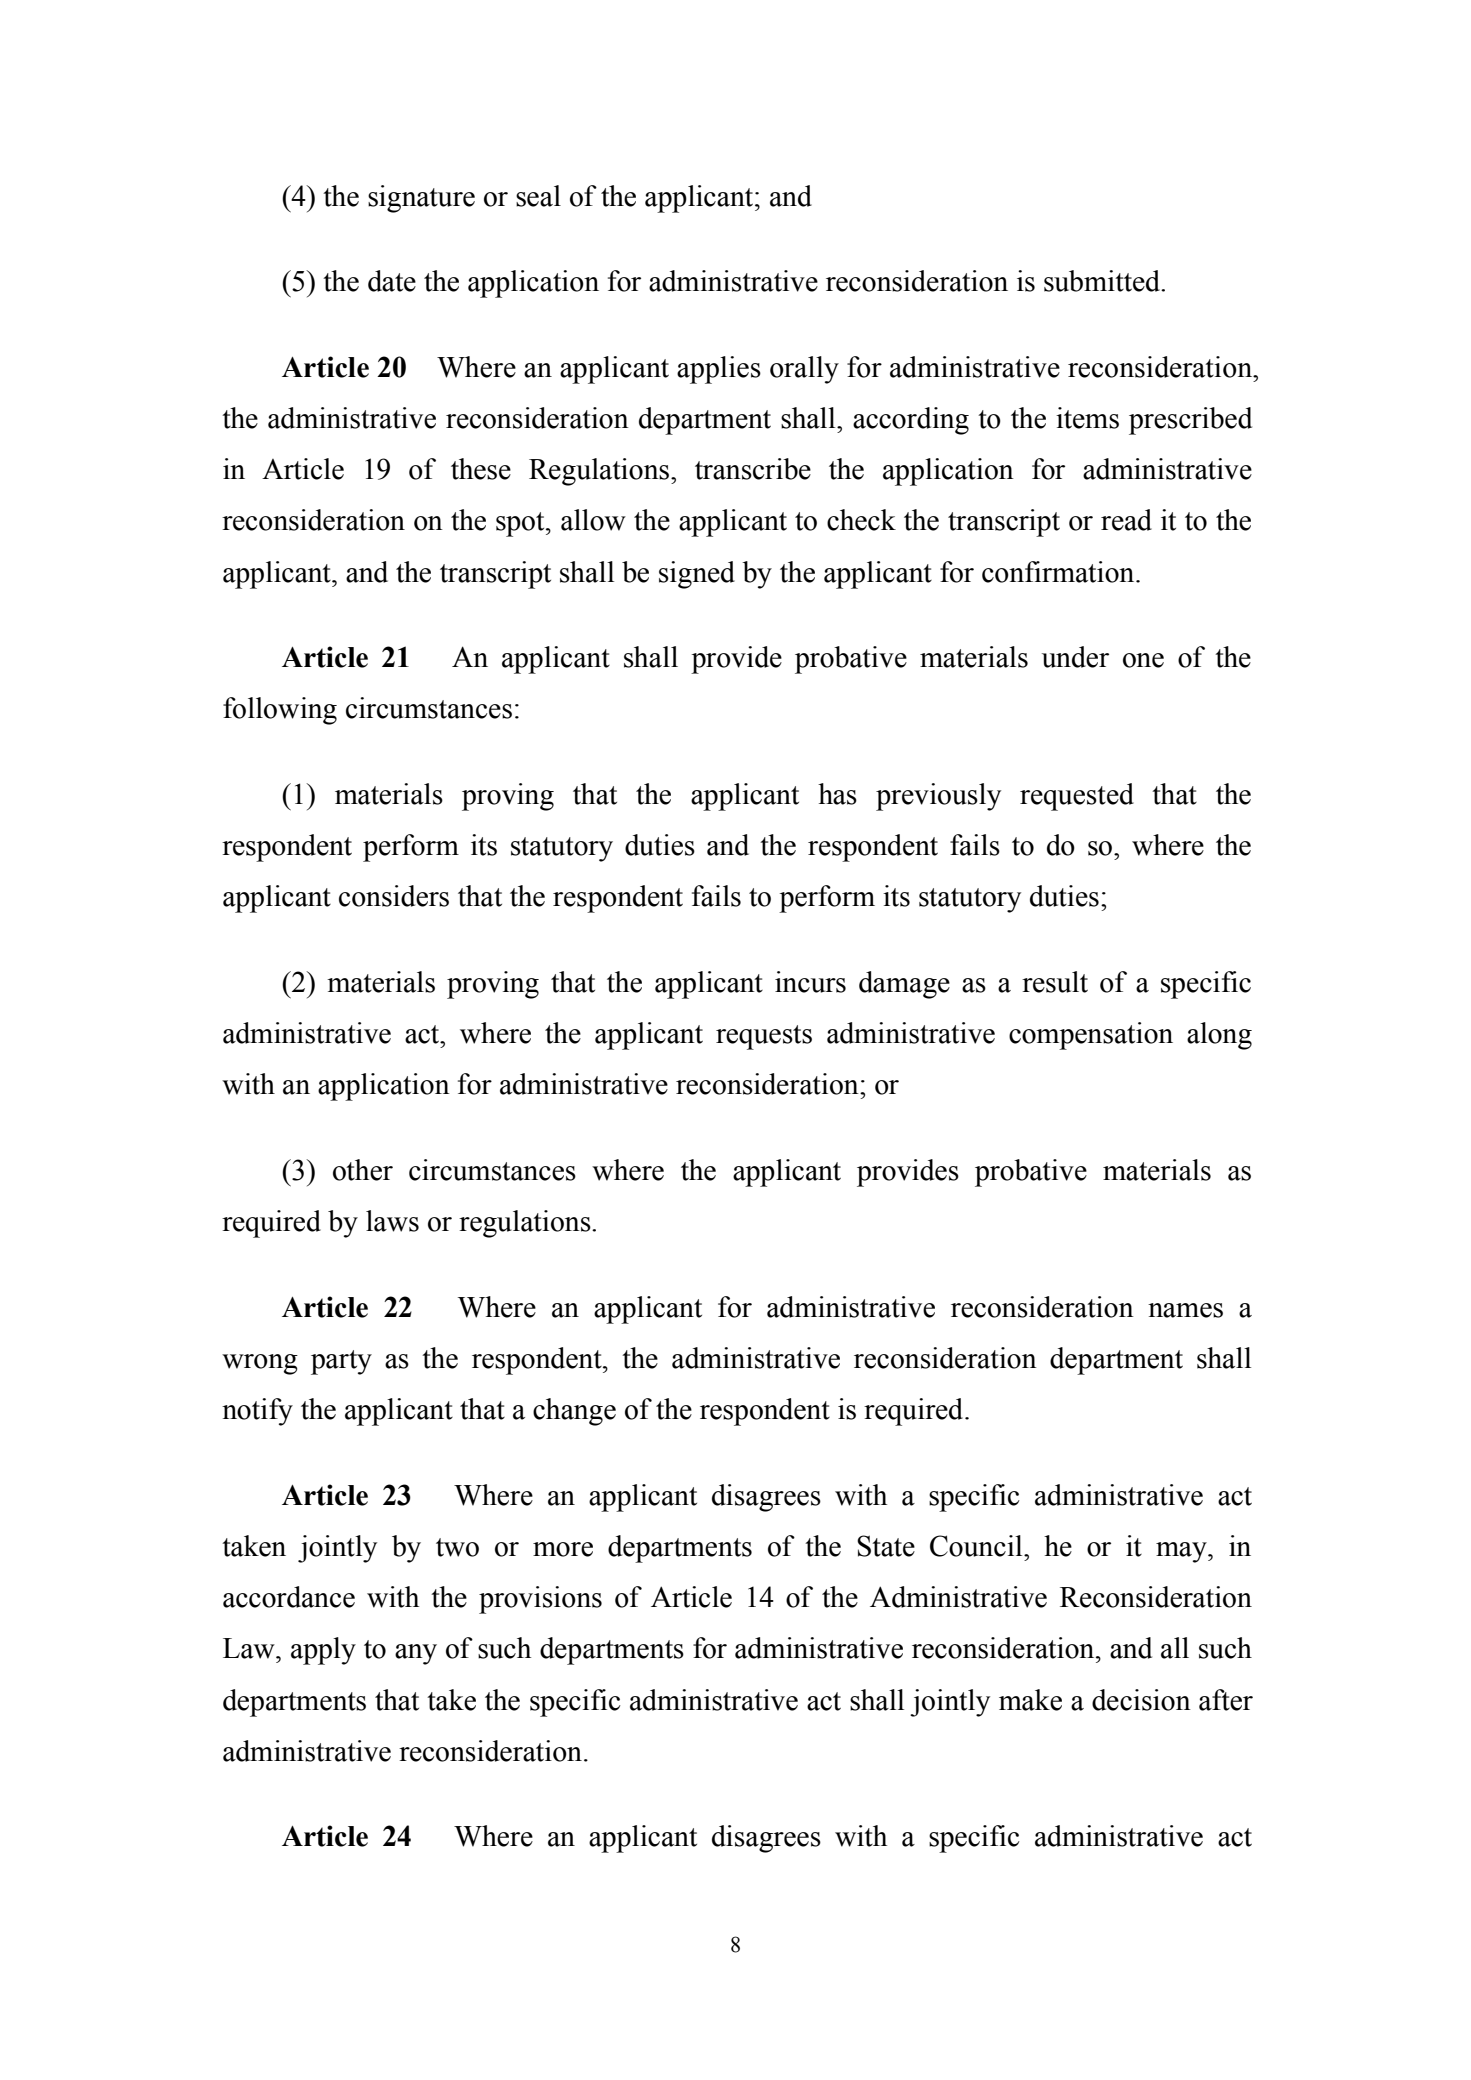 The image size is (1471, 2080). Describe the element at coordinates (719, 370) in the screenshot. I see `applies` at that location.
